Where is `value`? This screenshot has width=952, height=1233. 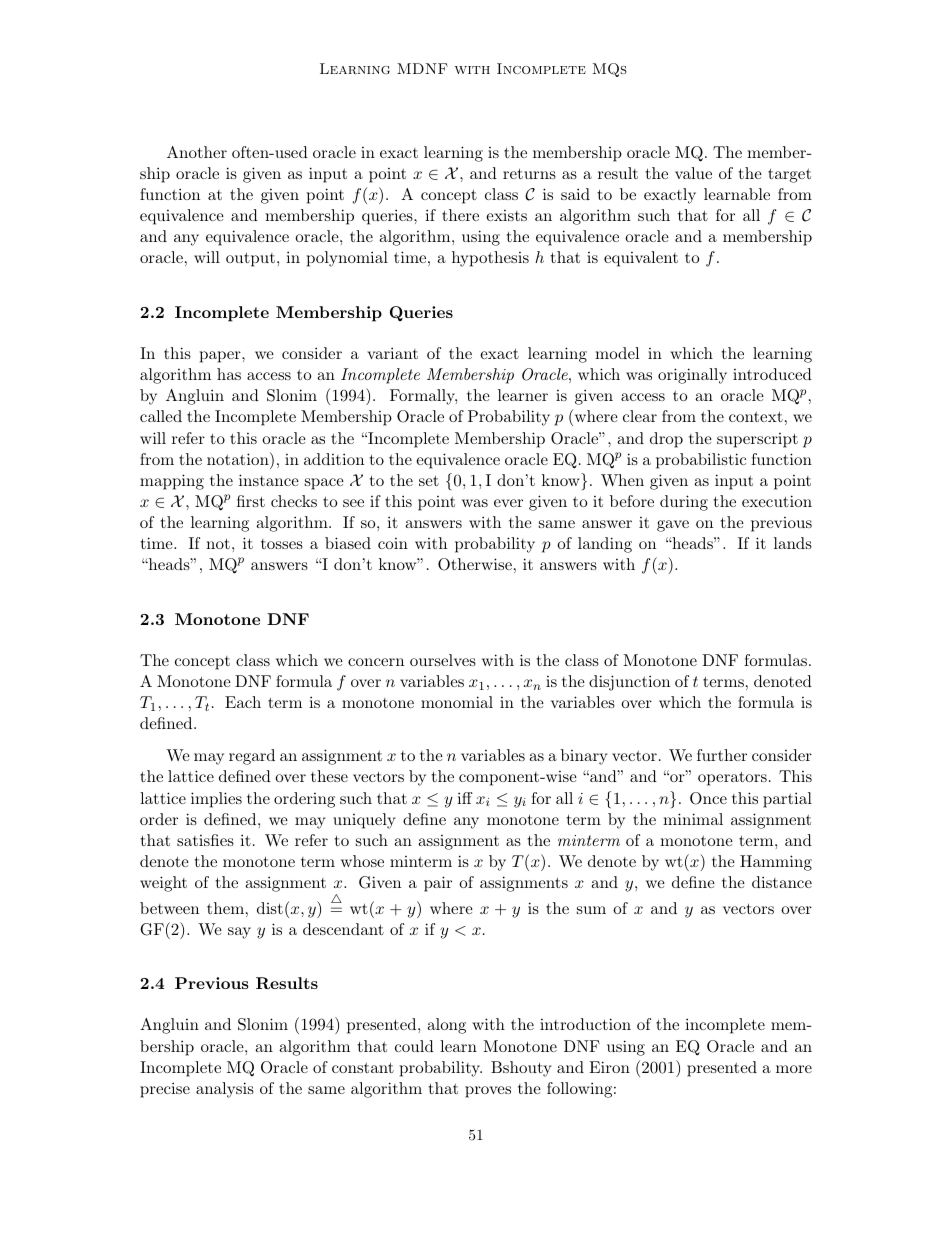 value is located at coordinates (693, 173).
